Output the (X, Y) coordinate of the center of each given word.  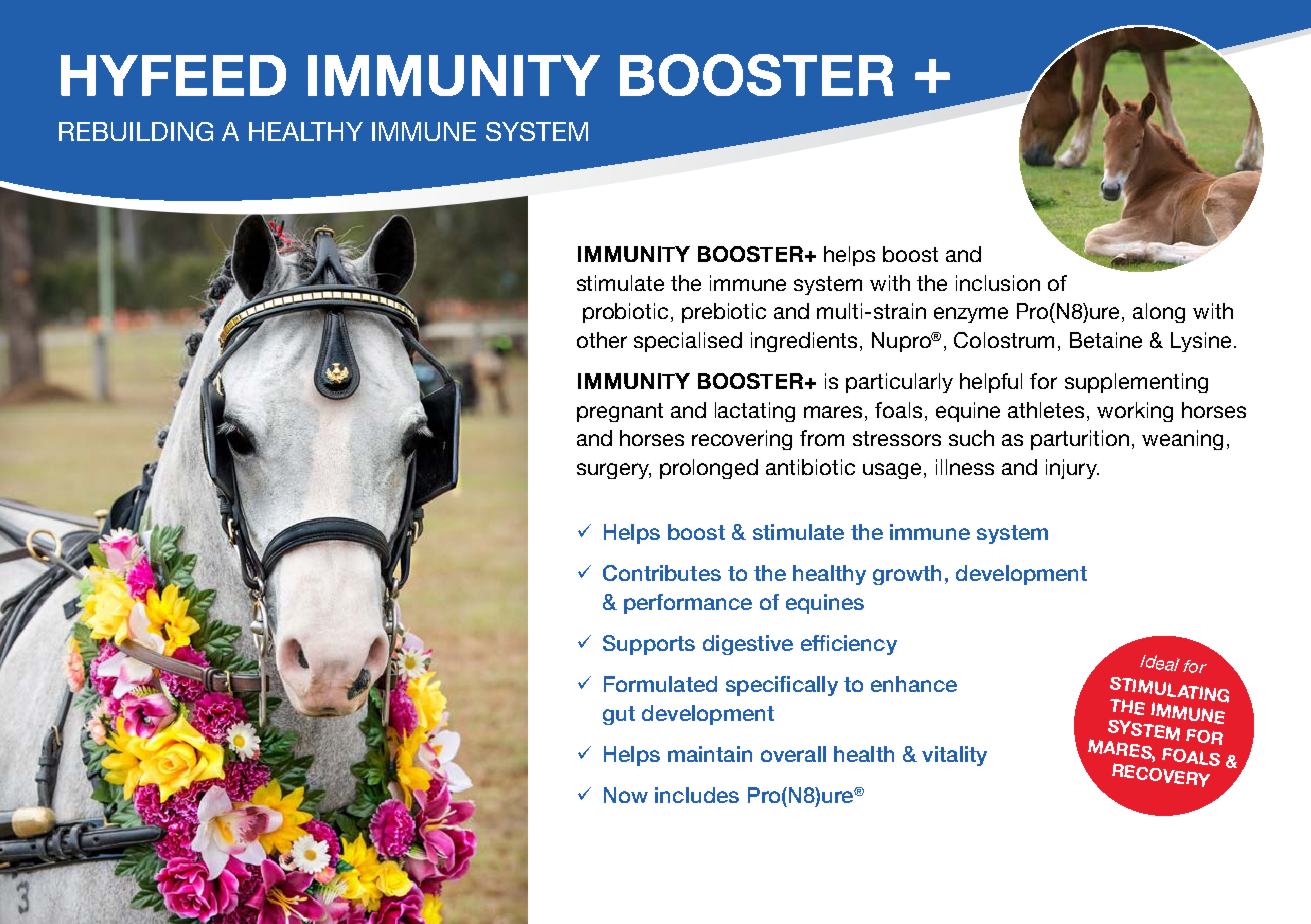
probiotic (625, 313)
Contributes (662, 573)
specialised (688, 342)
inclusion (998, 283)
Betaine (1106, 340)
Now (626, 795)
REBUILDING (136, 131)
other (602, 340)
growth (907, 575)
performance (688, 604)
